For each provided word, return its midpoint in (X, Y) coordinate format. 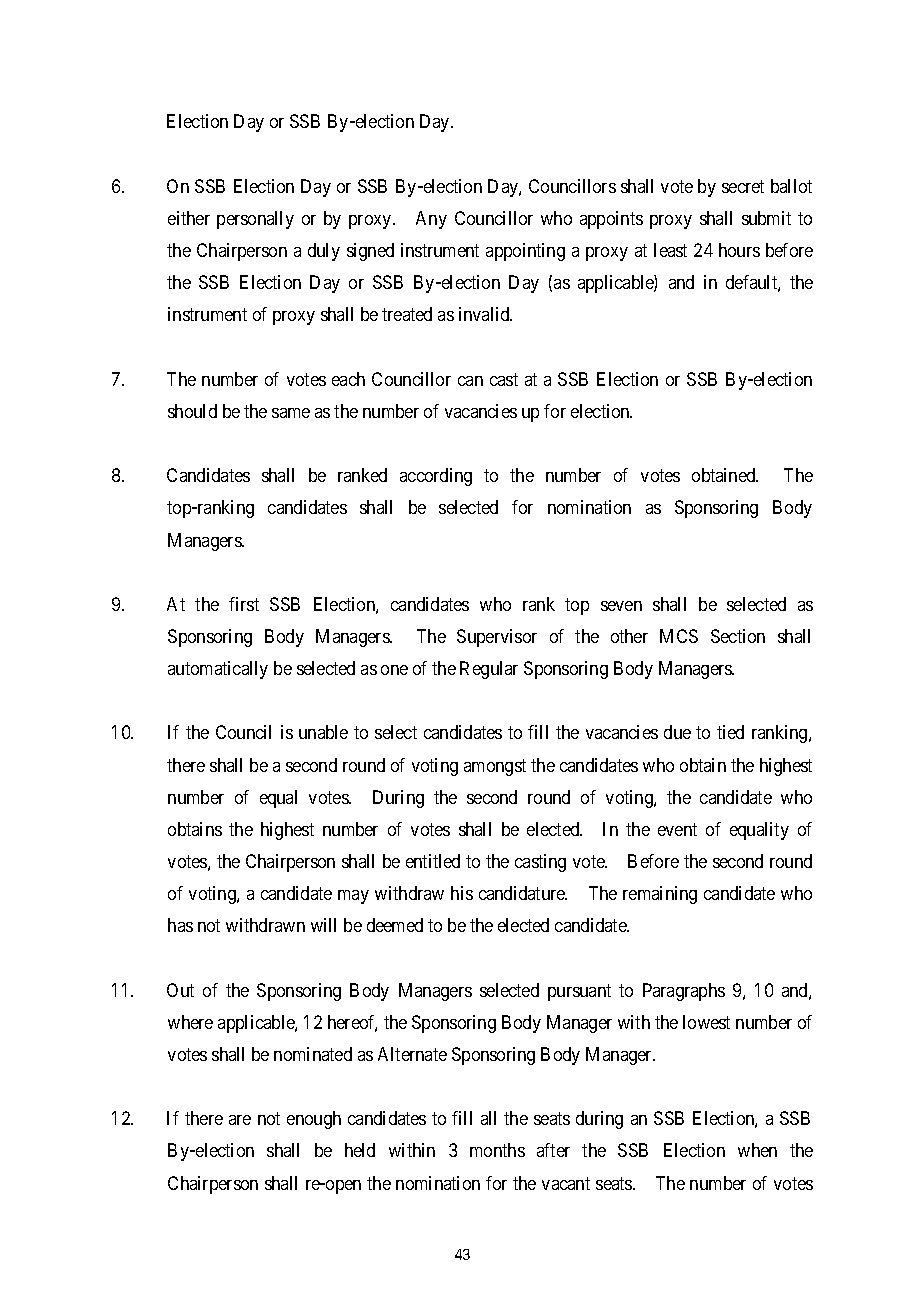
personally (255, 220)
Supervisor (497, 638)
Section (738, 636)
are (240, 1120)
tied (730, 732)
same (291, 413)
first (244, 604)
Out (180, 990)
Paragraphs (684, 992)
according (436, 477)
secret (743, 186)
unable (323, 732)
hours (739, 250)
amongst (495, 767)
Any (431, 220)
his (462, 893)
